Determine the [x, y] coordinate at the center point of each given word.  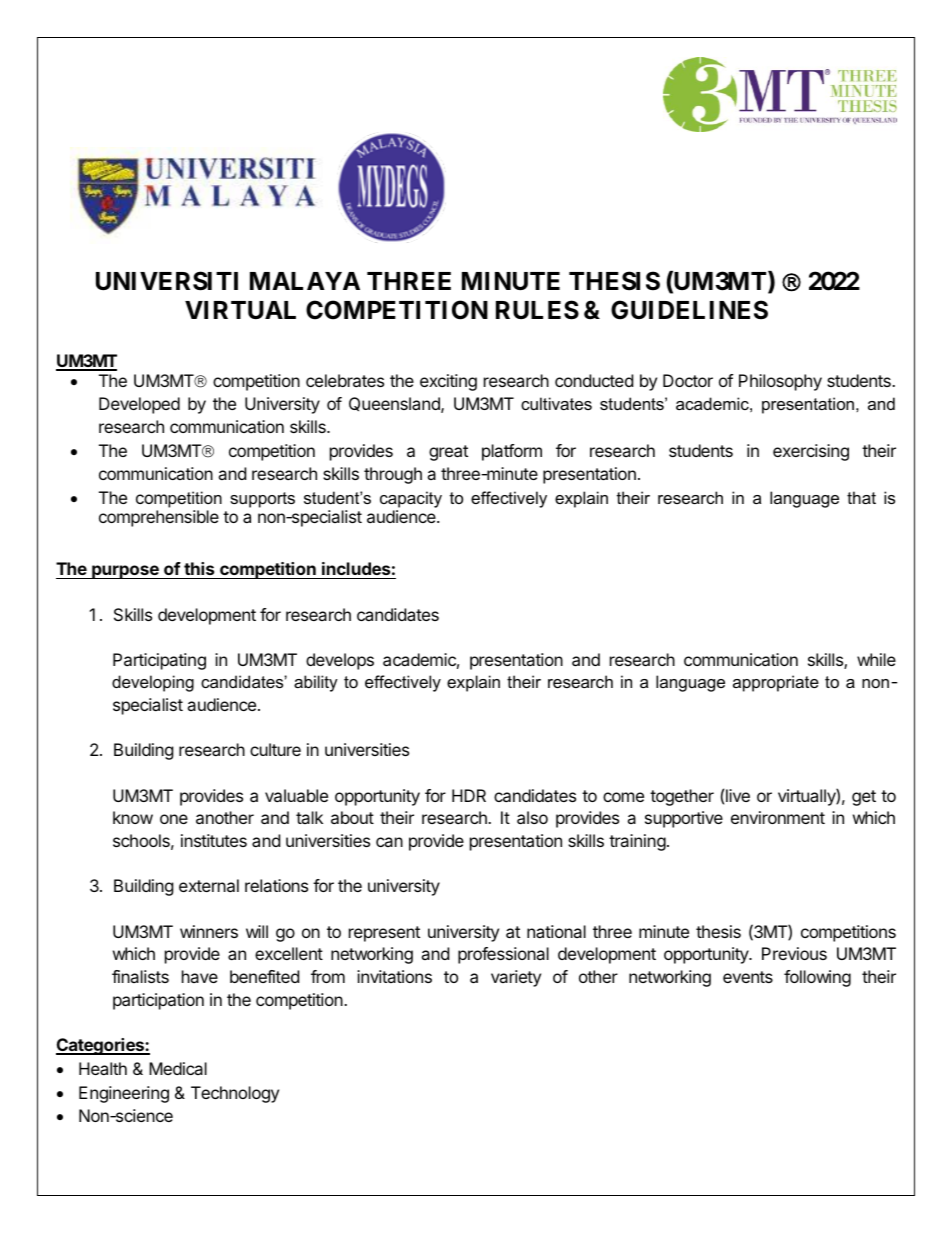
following [817, 978]
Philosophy [780, 382]
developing [153, 683]
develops [340, 661]
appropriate [776, 683]
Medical [178, 1068]
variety [516, 978]
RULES [537, 310]
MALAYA [305, 281]
